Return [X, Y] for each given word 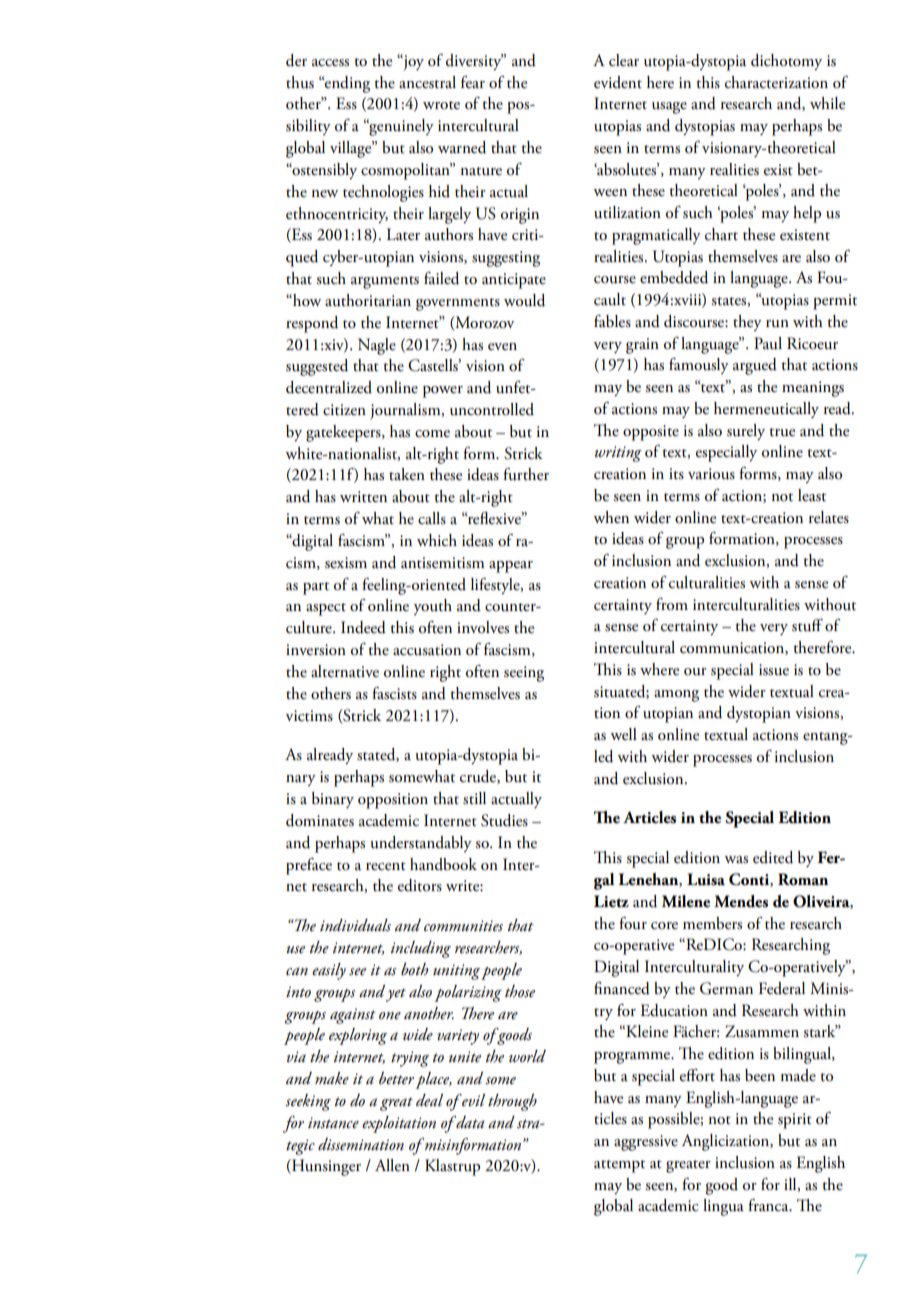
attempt [619, 1166]
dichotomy [786, 62]
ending [346, 84]
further [526, 474]
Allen [392, 1165]
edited [773, 857]
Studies [504, 820]
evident [618, 82]
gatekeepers [344, 433]
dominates [320, 820]
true [782, 432]
